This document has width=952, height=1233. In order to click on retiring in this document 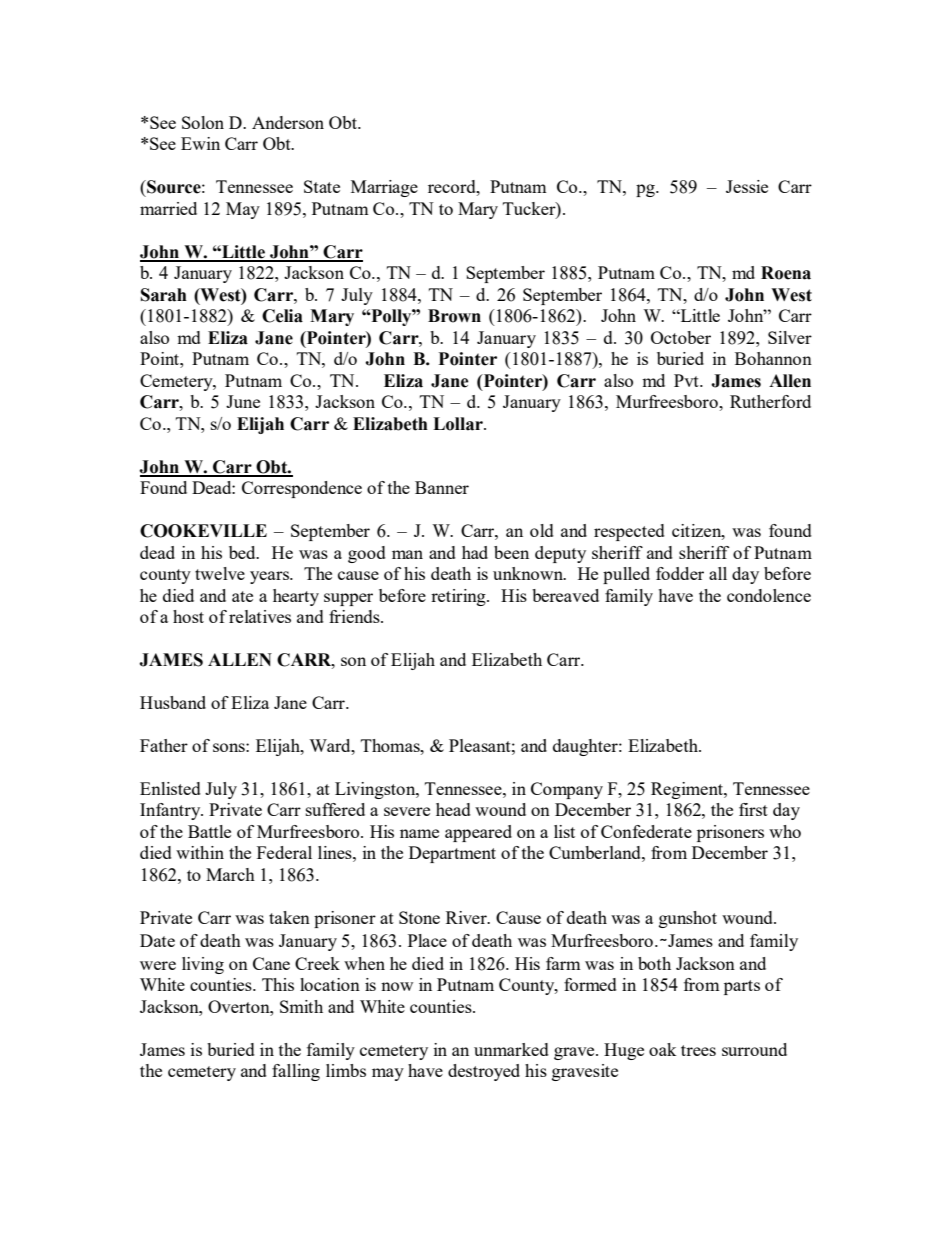, I will do `click(459, 597)`.
